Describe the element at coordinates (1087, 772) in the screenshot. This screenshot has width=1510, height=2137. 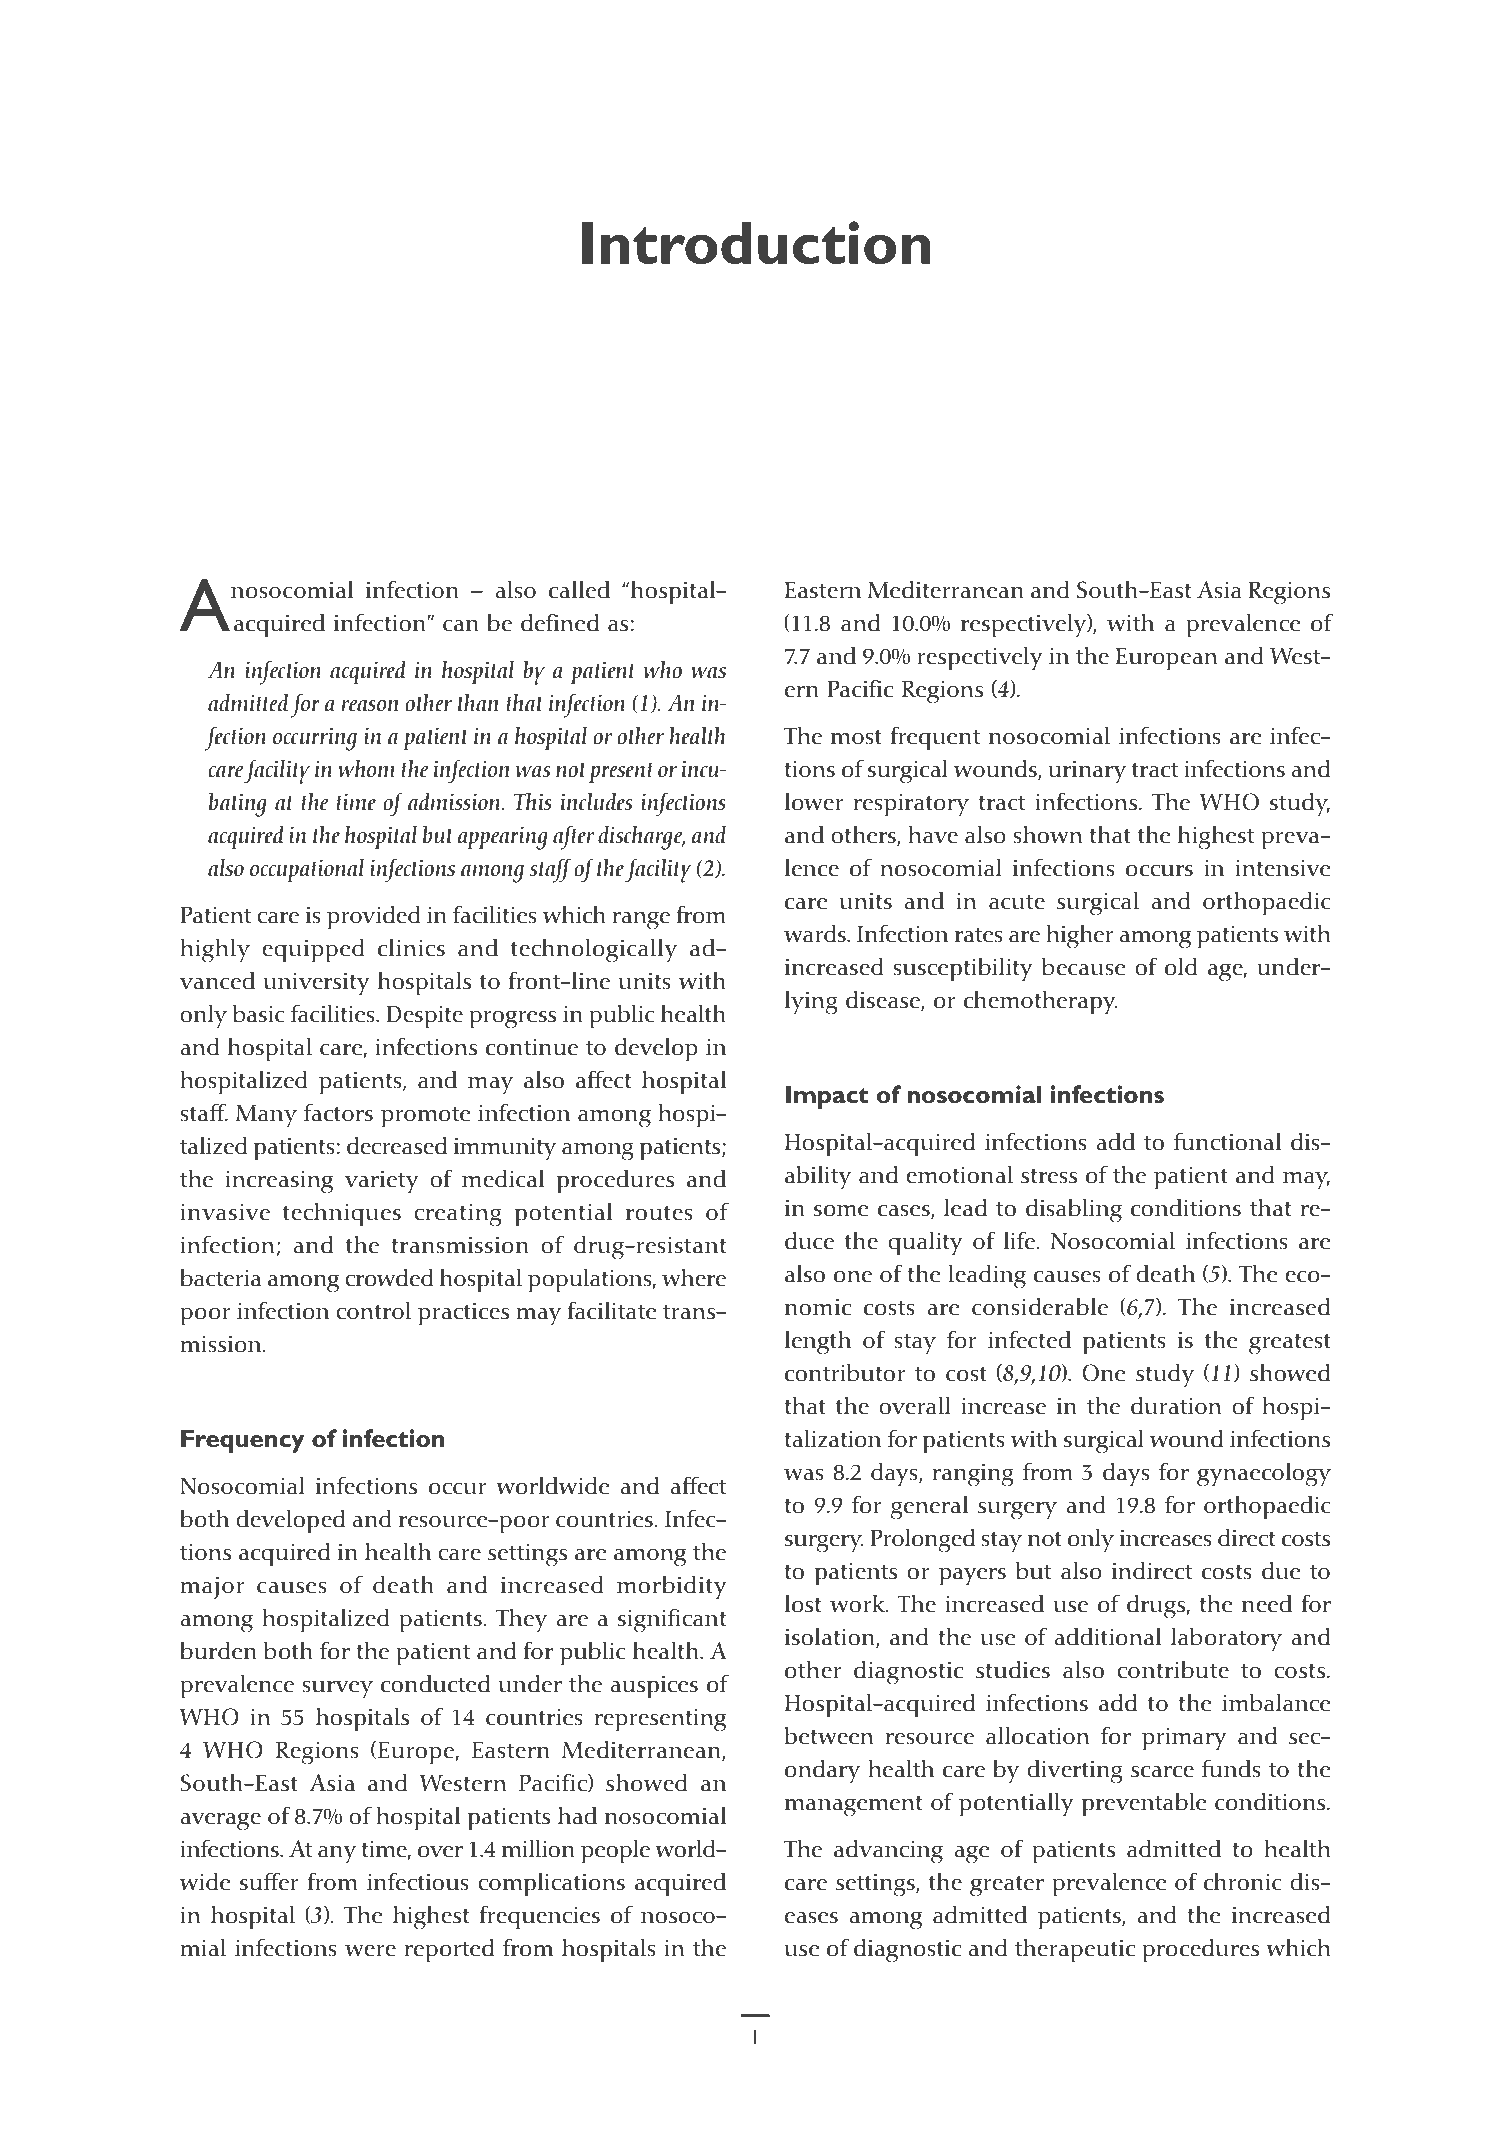
I see `urinary` at that location.
